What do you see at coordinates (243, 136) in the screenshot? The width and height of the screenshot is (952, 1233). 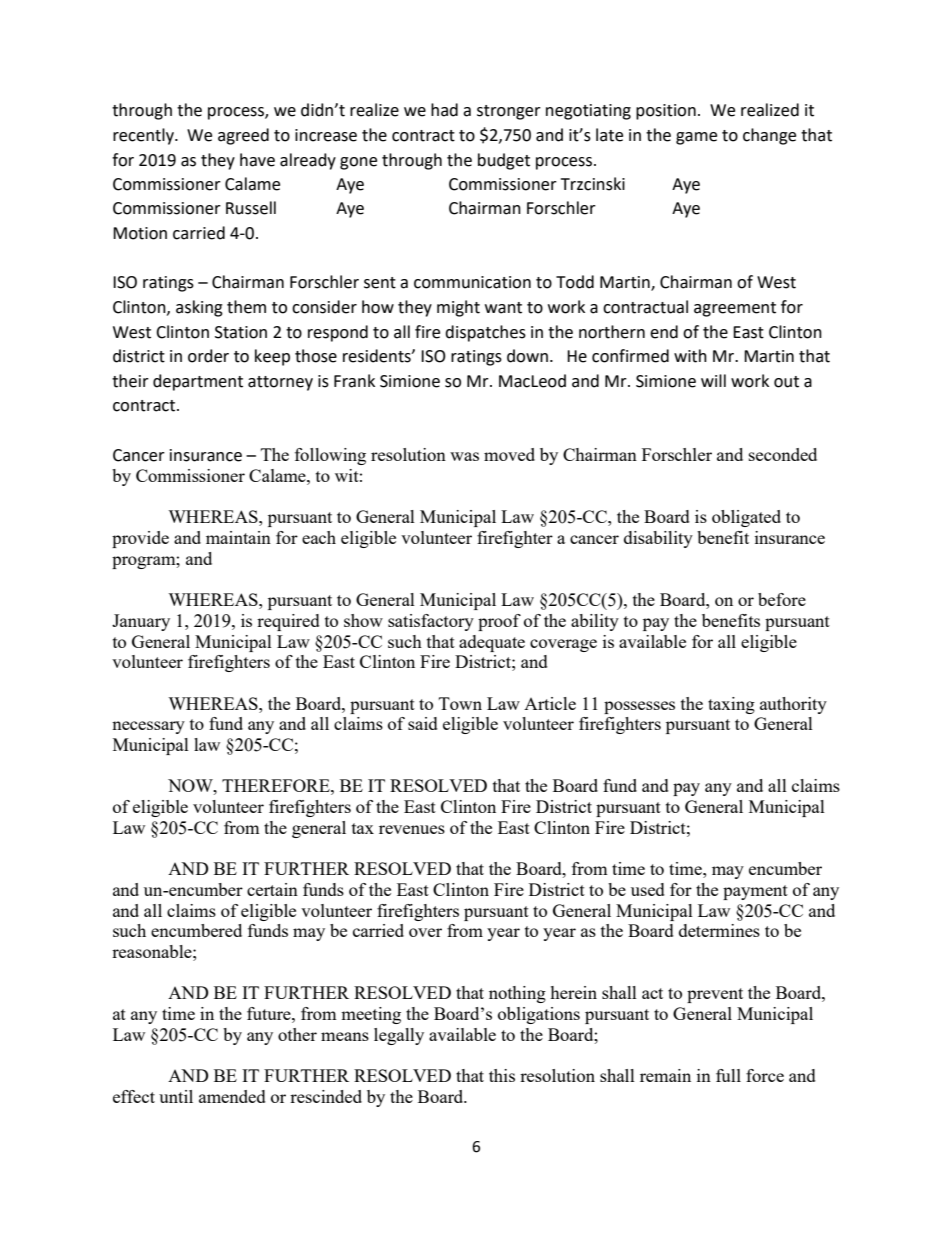 I see `agreed` at bounding box center [243, 136].
